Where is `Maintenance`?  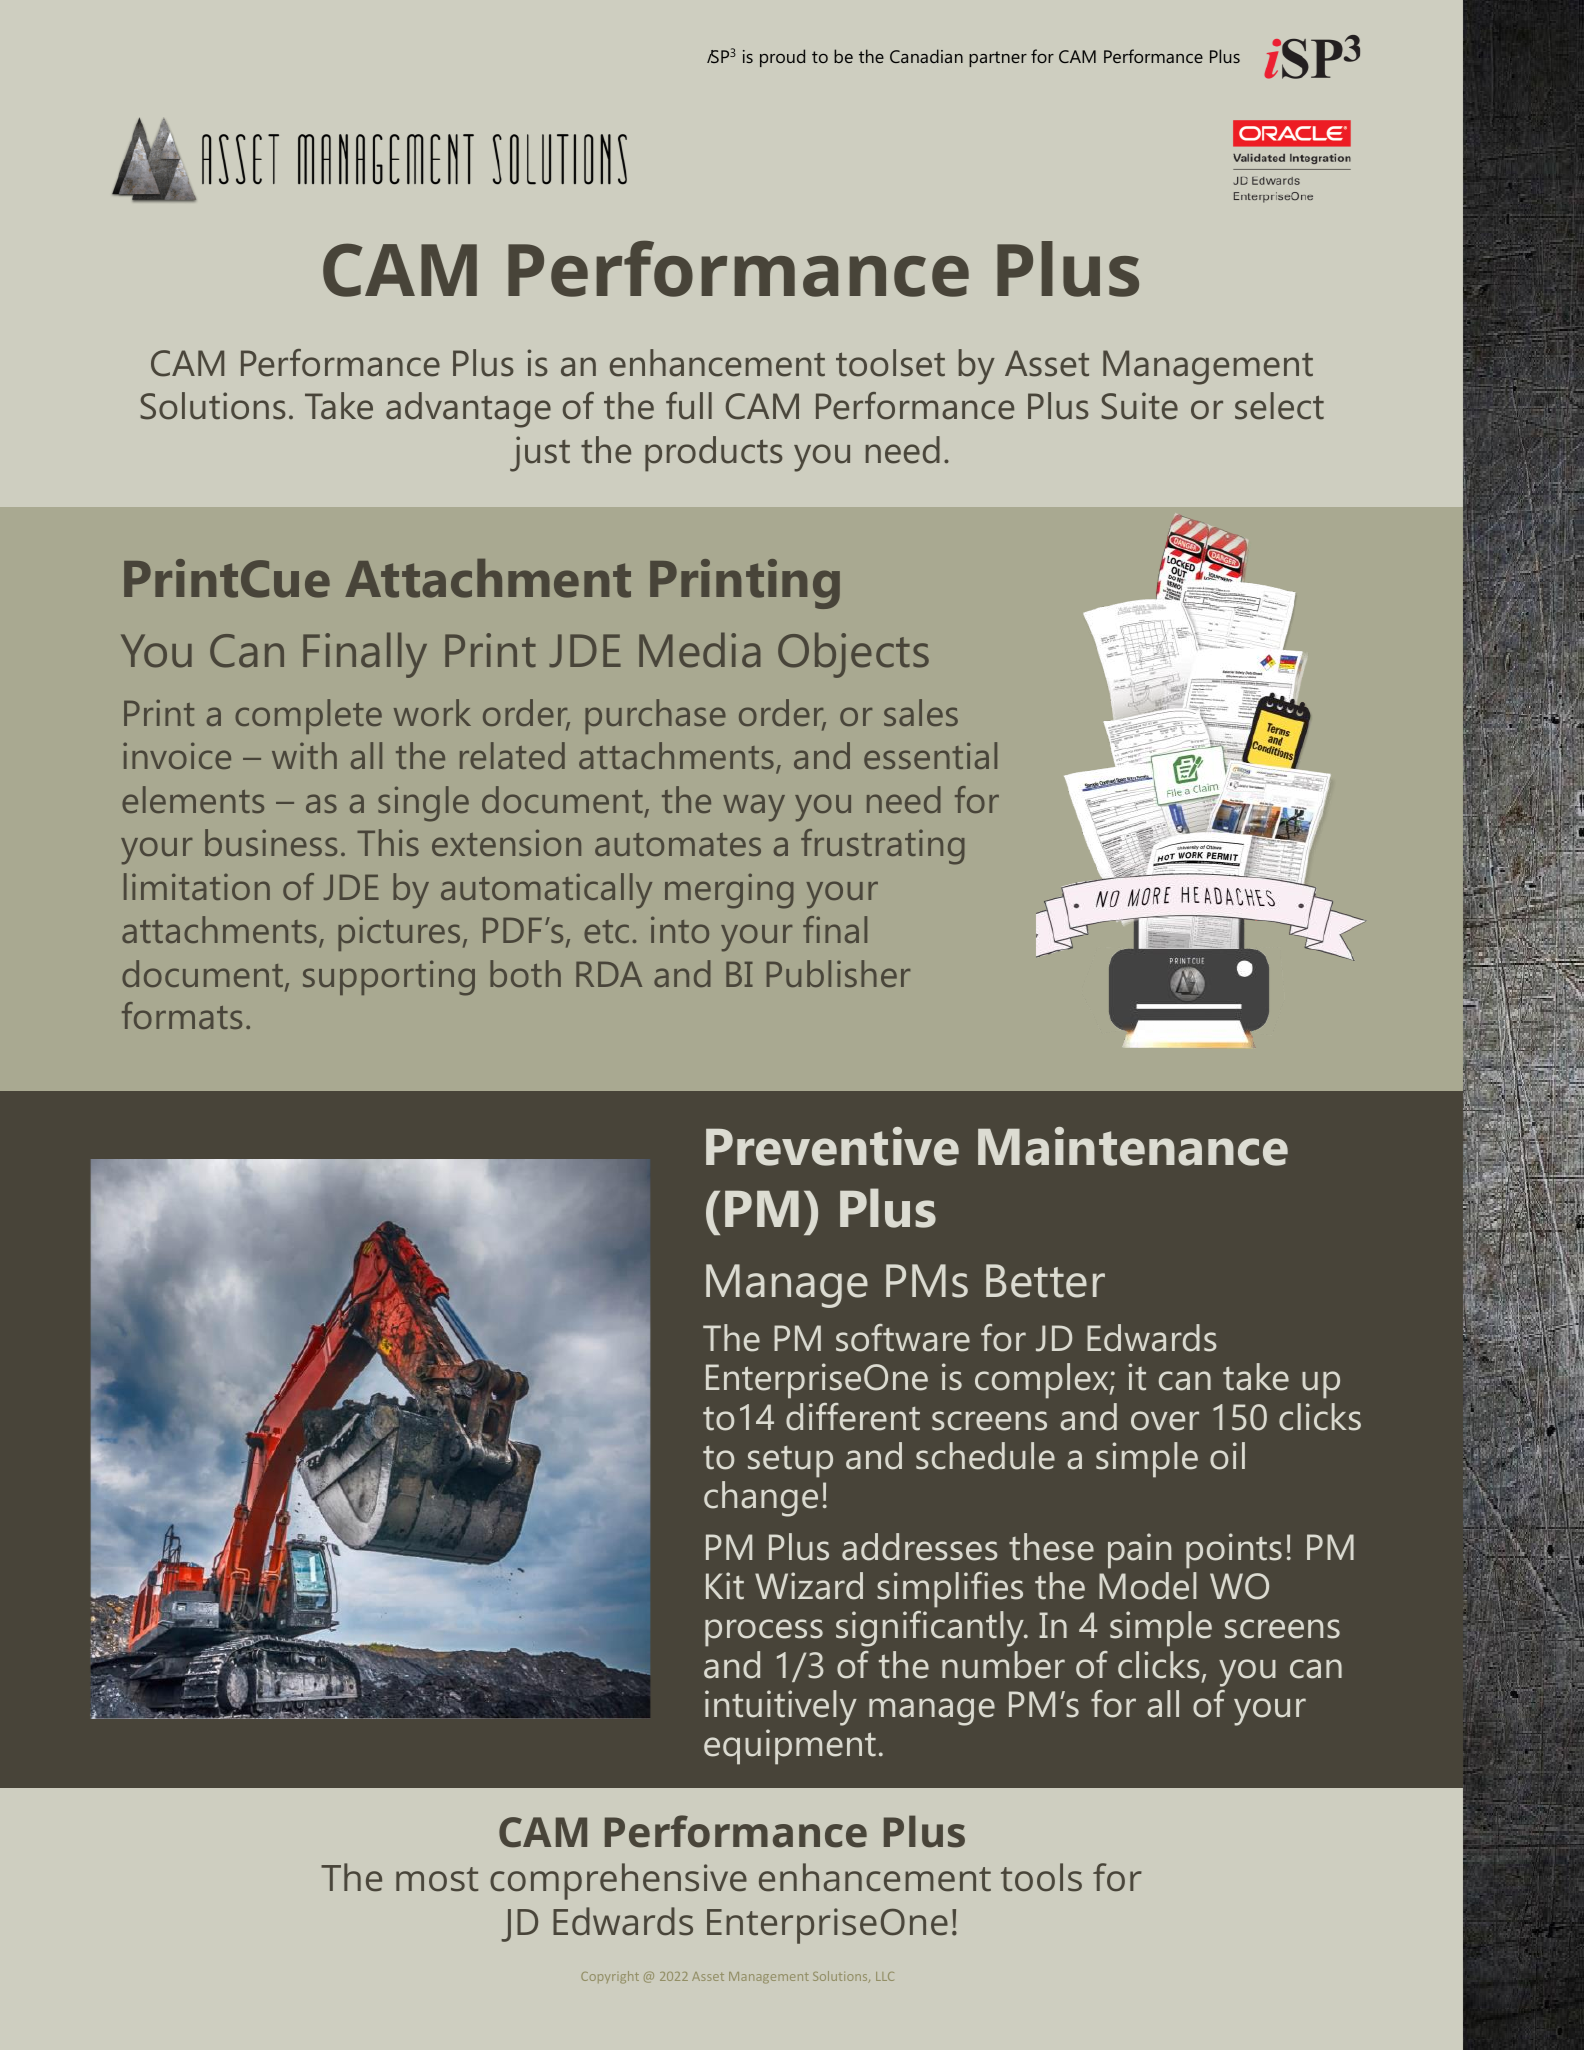
Maintenance is located at coordinates (1133, 1146).
